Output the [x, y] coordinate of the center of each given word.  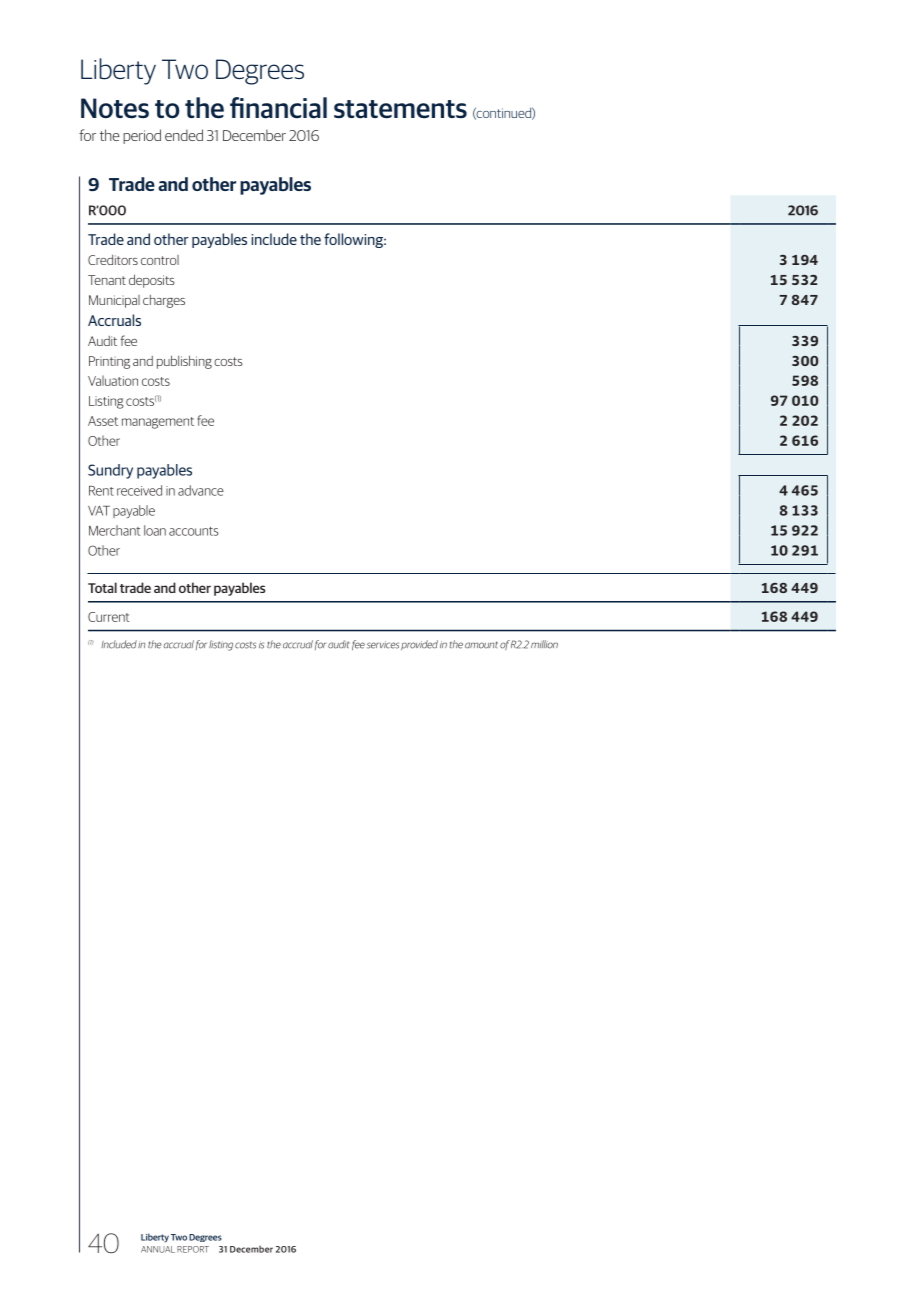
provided [419, 645]
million [544, 644]
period [142, 136]
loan [155, 530]
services [383, 645]
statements [400, 109]
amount [481, 645]
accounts [194, 531]
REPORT [193, 1249]
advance [201, 490]
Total [102, 587]
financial [278, 108]
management [158, 423]
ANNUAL [158, 1249]
